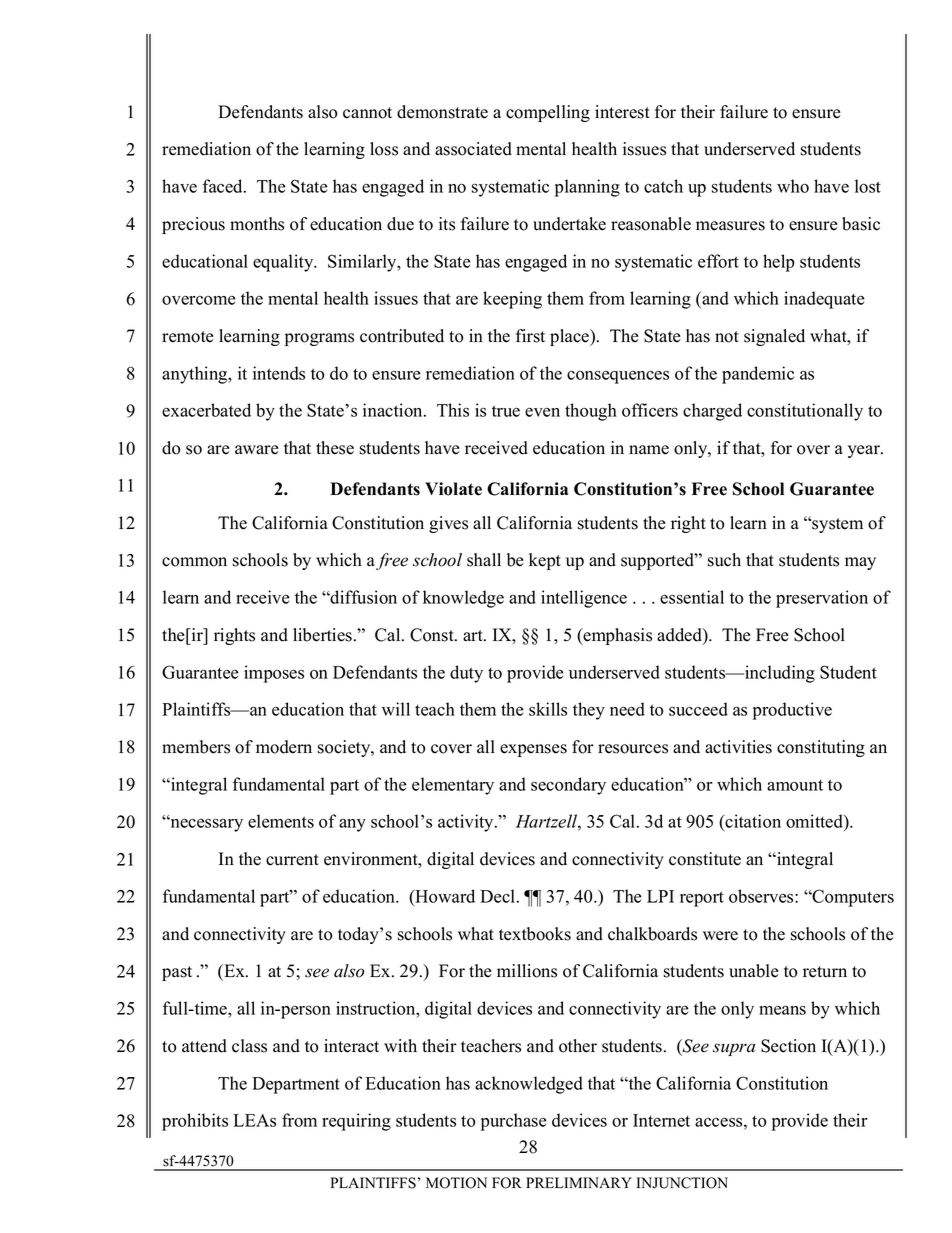 This screenshot has height=1233, width=952. Describe the element at coordinates (513, 1122) in the screenshot. I see `purchase` at that location.
